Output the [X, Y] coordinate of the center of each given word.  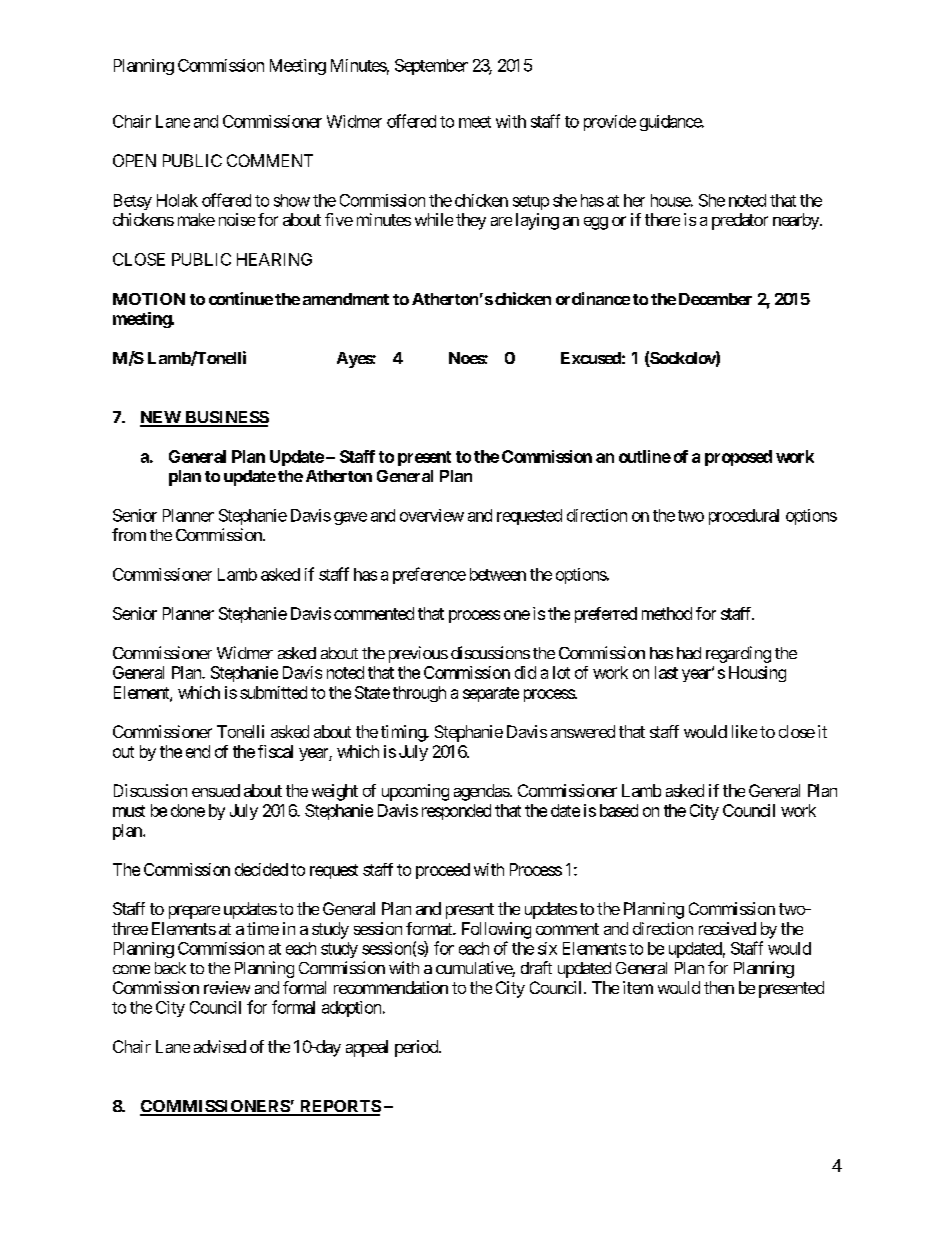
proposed [738, 458]
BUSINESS [226, 418]
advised [220, 1046]
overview [432, 515]
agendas [482, 792]
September [431, 67]
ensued [216, 790]
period [417, 1048]
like [744, 731]
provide [610, 123]
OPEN [134, 160]
